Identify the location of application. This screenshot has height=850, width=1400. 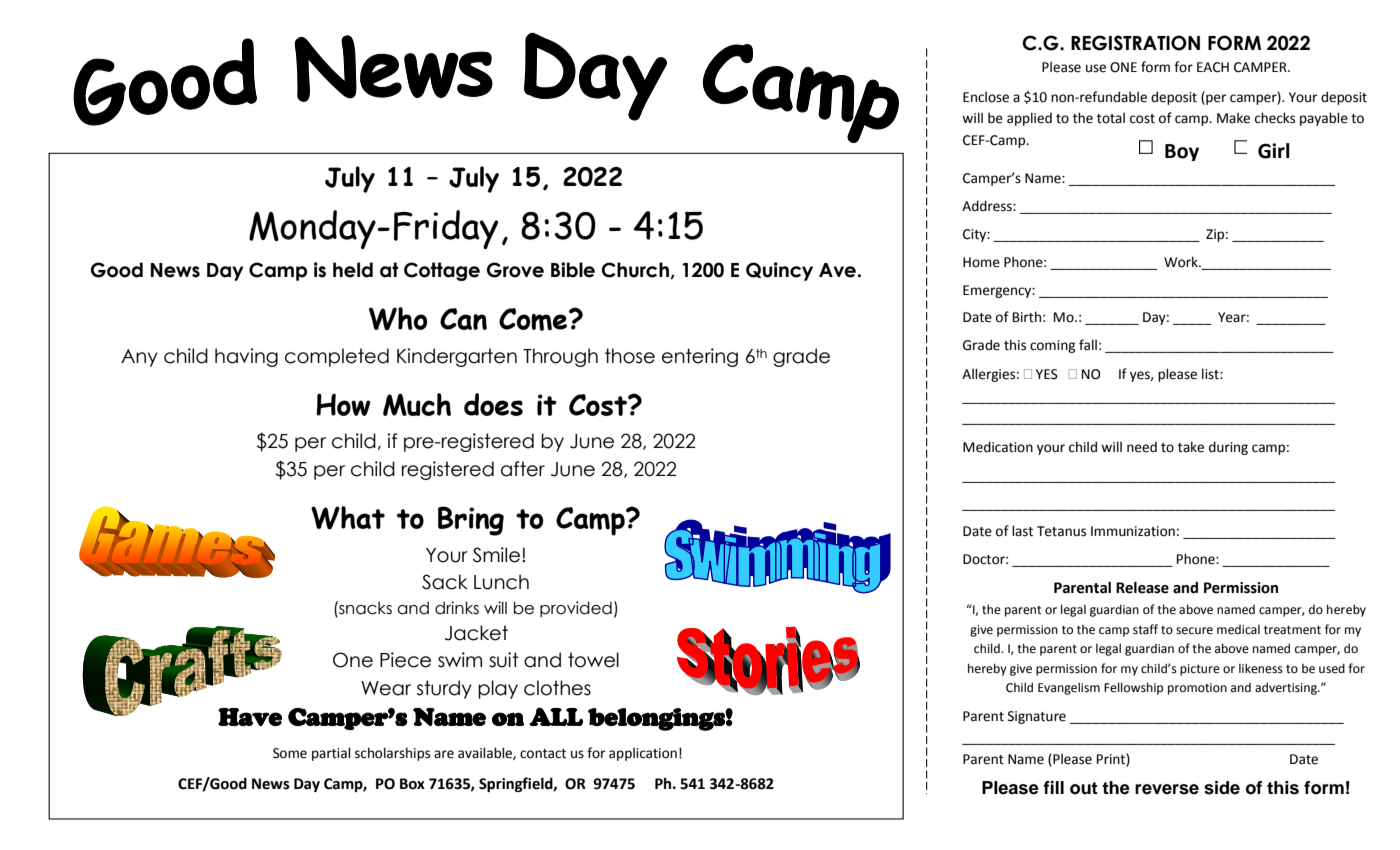
(643, 754).
